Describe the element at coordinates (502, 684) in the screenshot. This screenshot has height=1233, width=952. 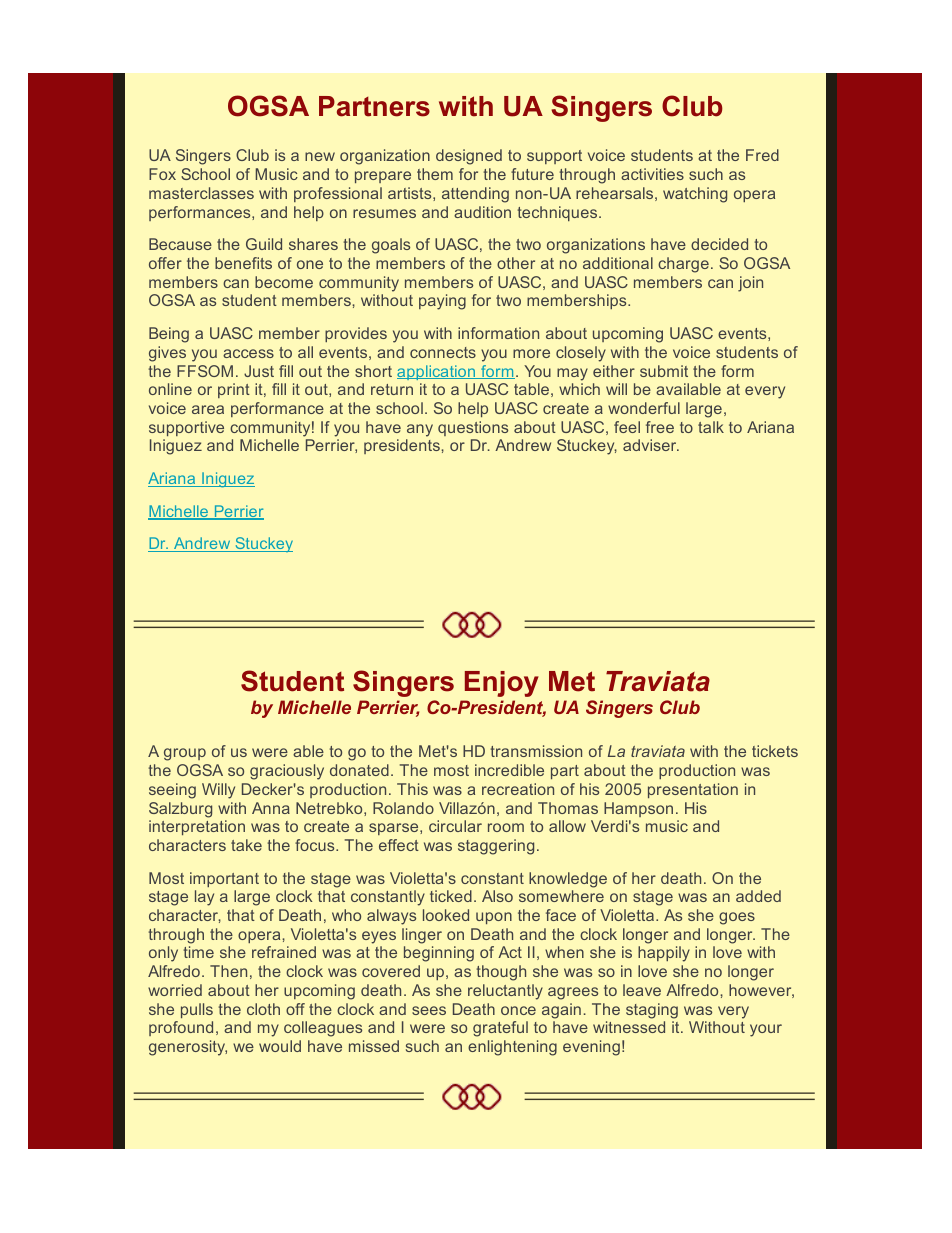
I see `Enjoy` at that location.
